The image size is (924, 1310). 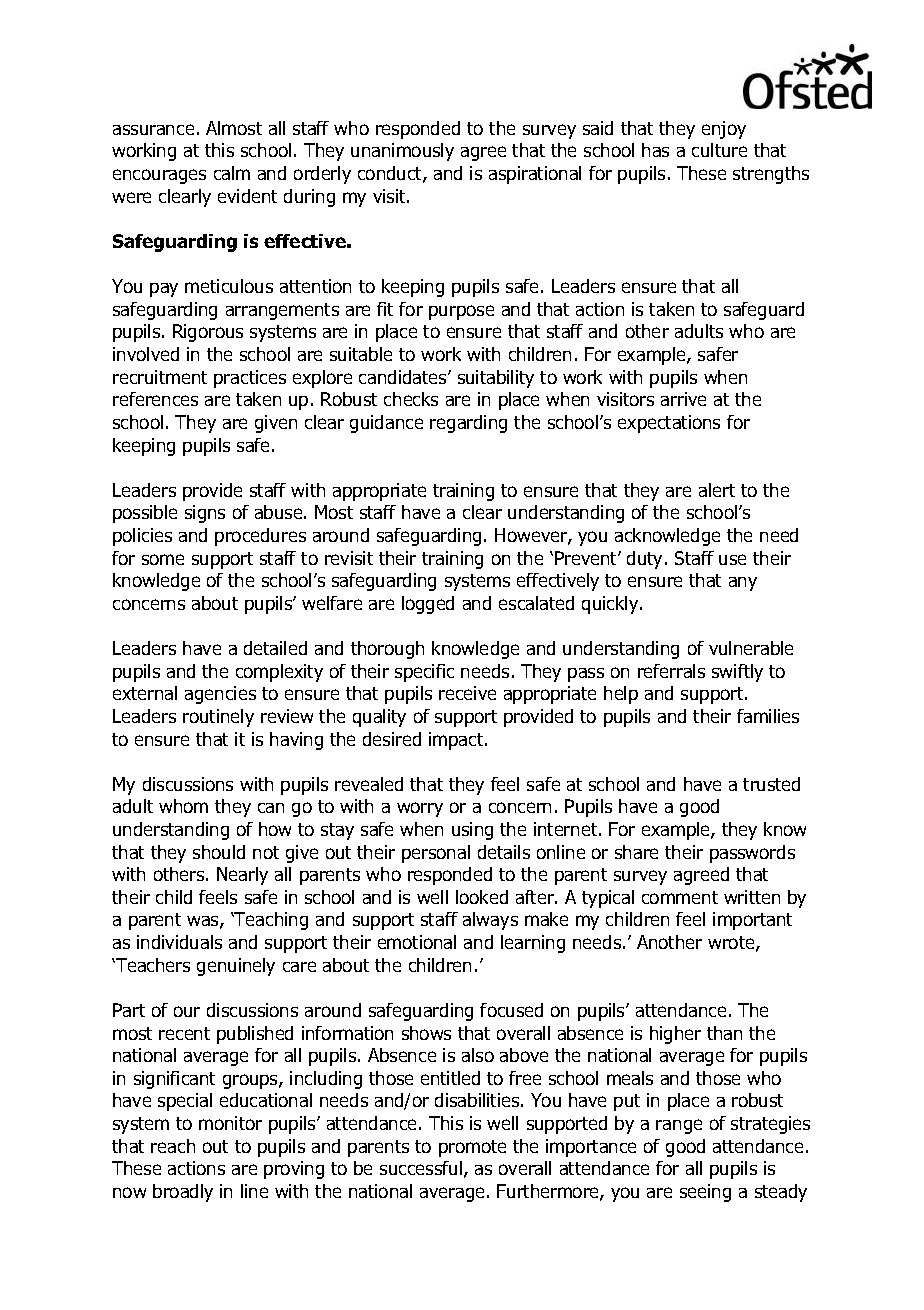 What do you see at coordinates (705, 1193) in the page?
I see `seeing` at bounding box center [705, 1193].
